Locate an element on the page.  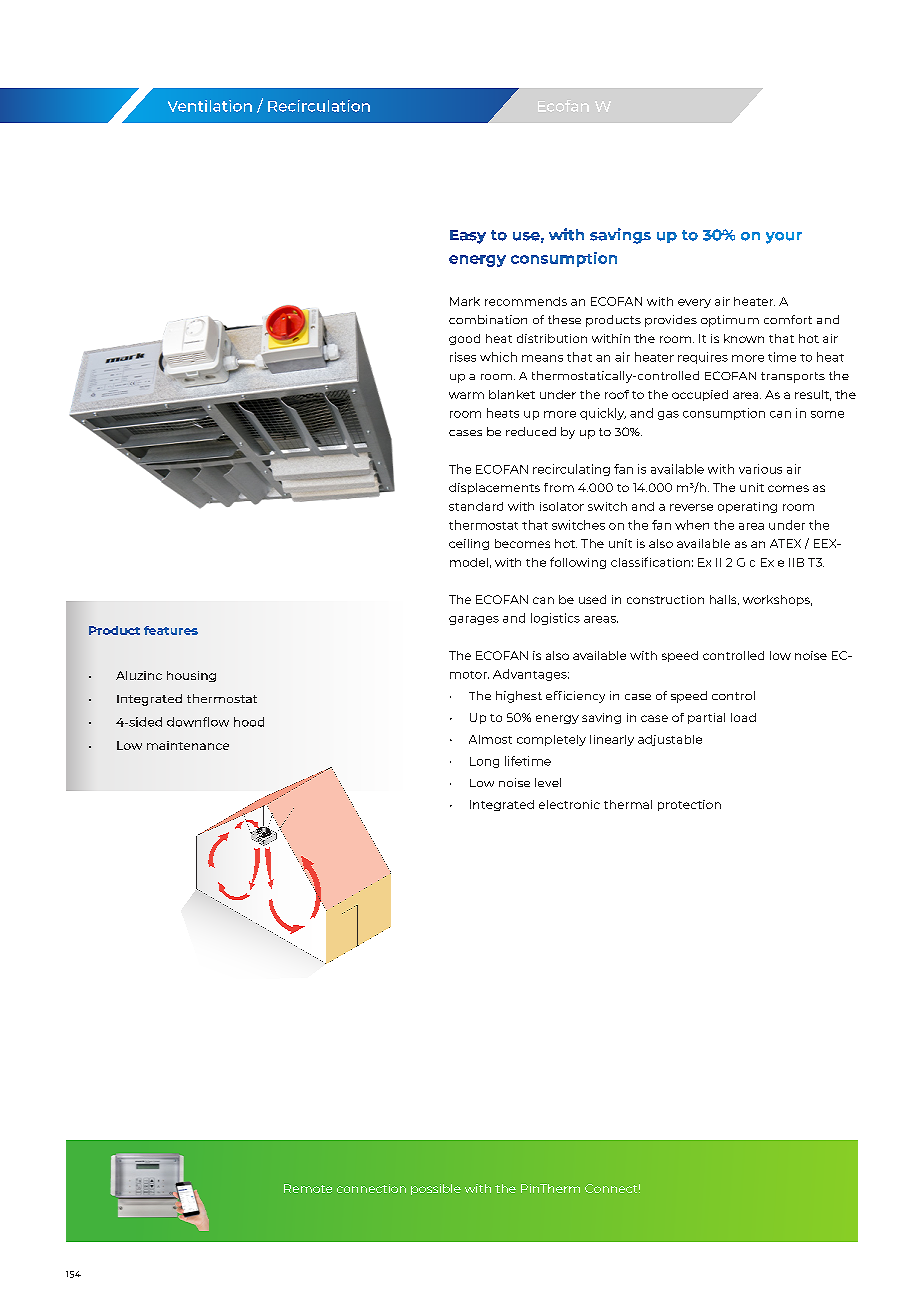
various is located at coordinates (760, 469).
